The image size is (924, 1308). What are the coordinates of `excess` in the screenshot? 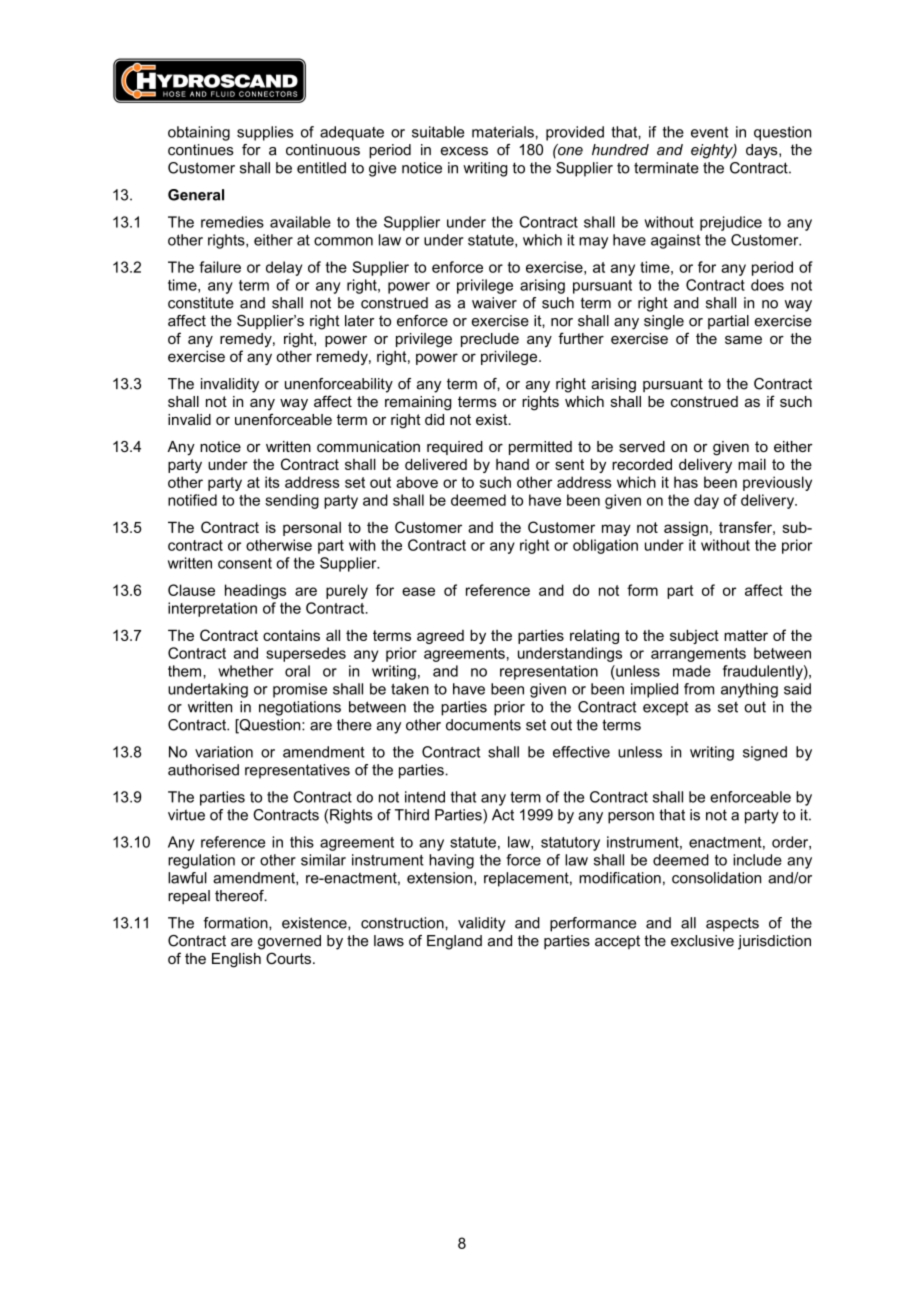 It's located at (464, 151).
